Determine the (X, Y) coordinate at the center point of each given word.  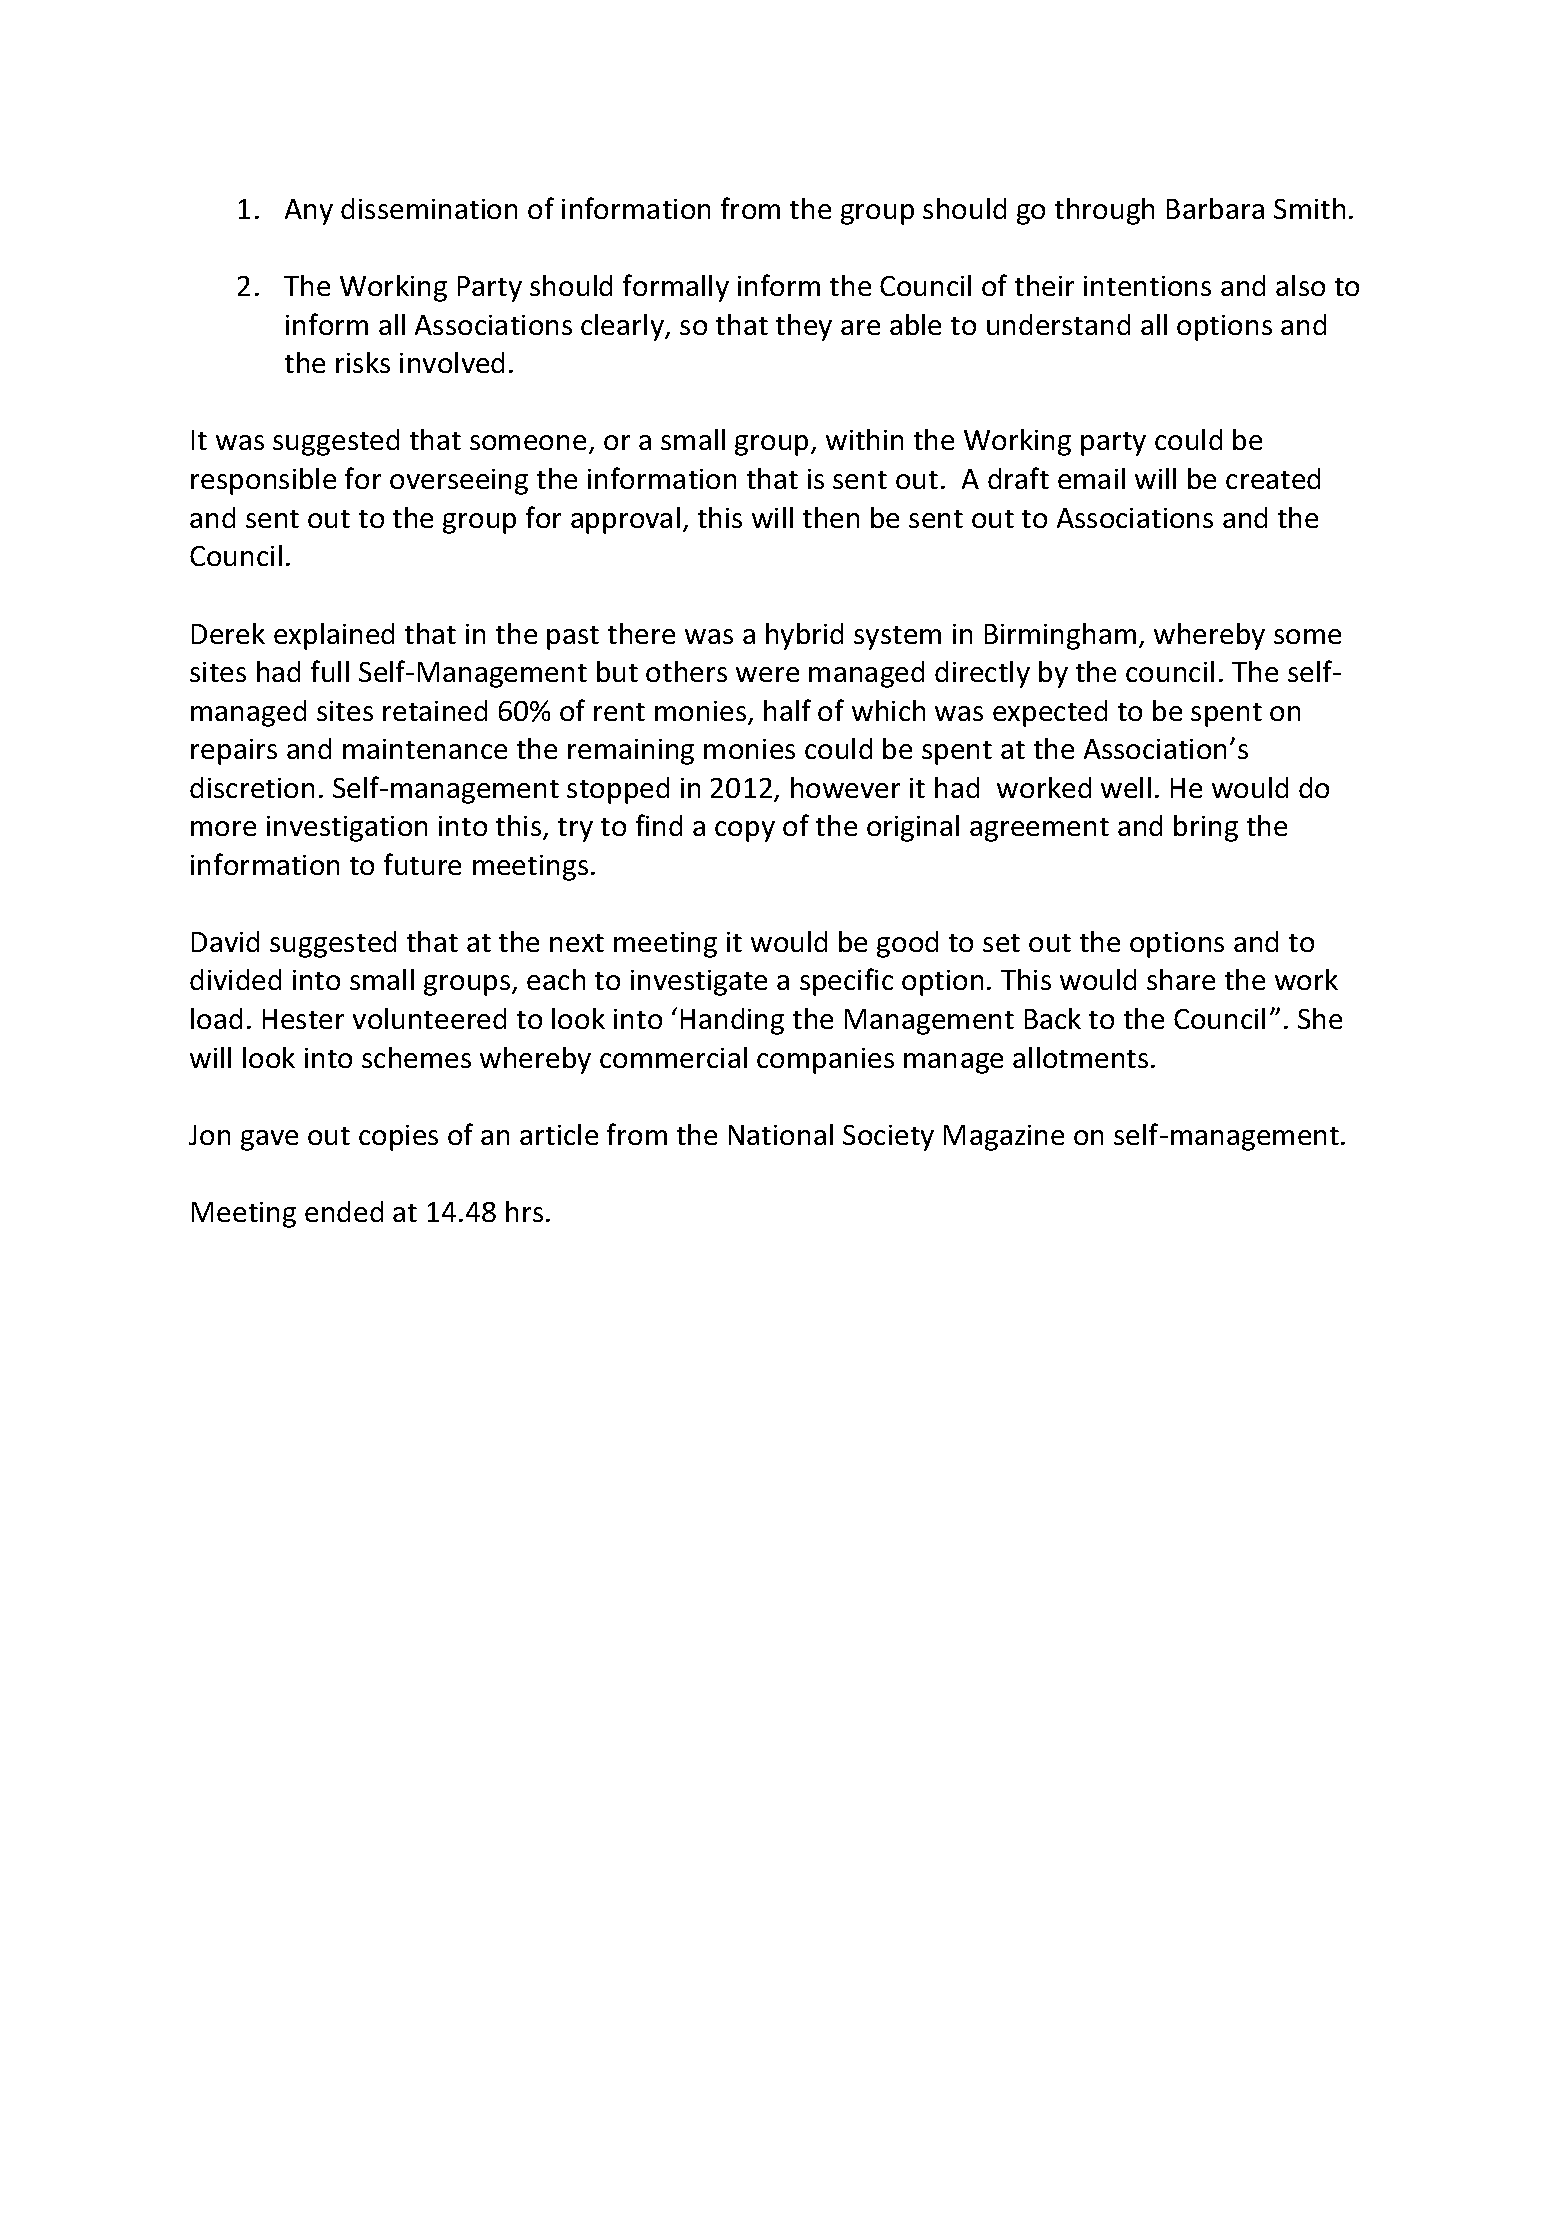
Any (309, 212)
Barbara (1215, 208)
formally (676, 288)
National (781, 1134)
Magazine (1004, 1138)
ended (344, 1211)
